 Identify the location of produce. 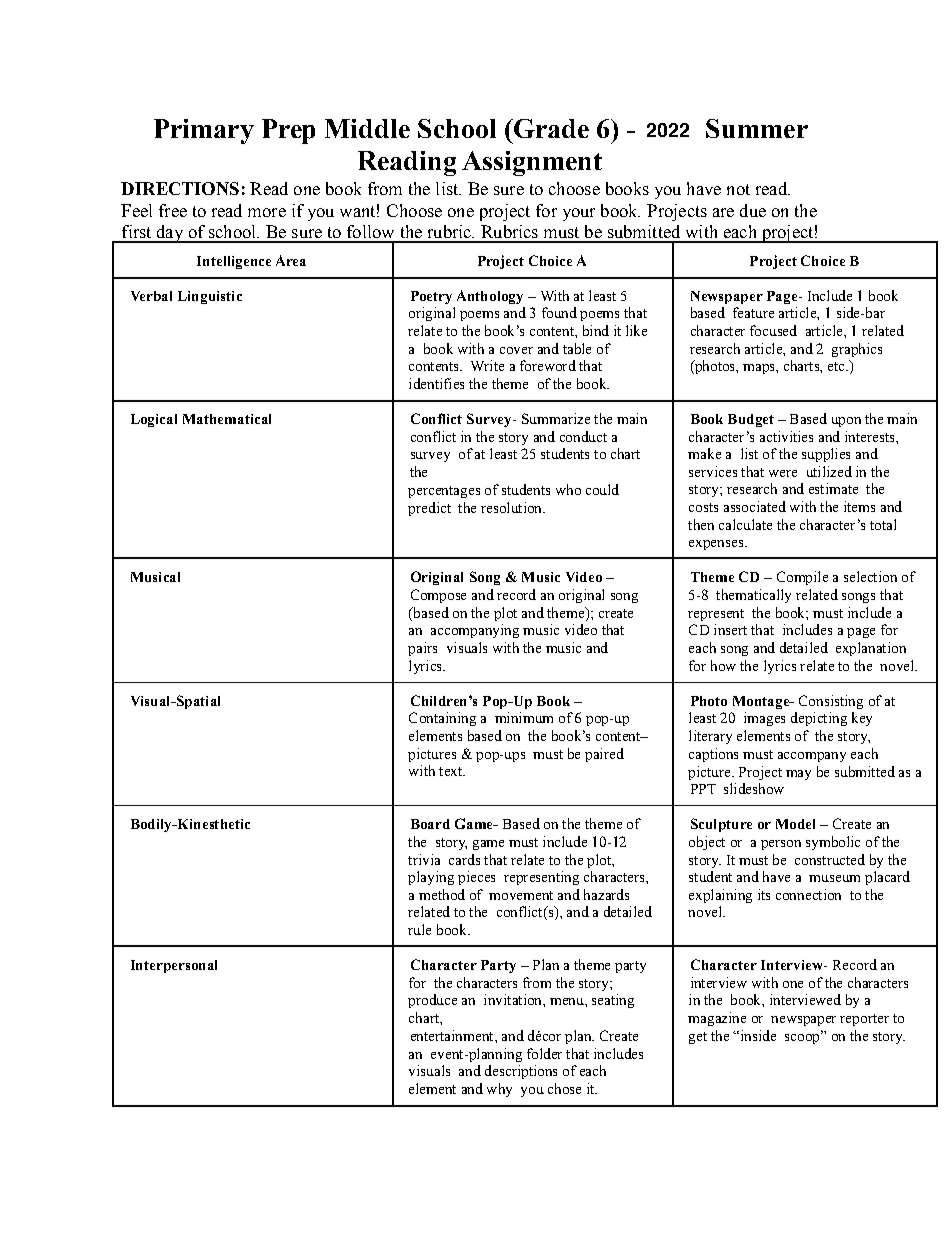
(432, 1001).
